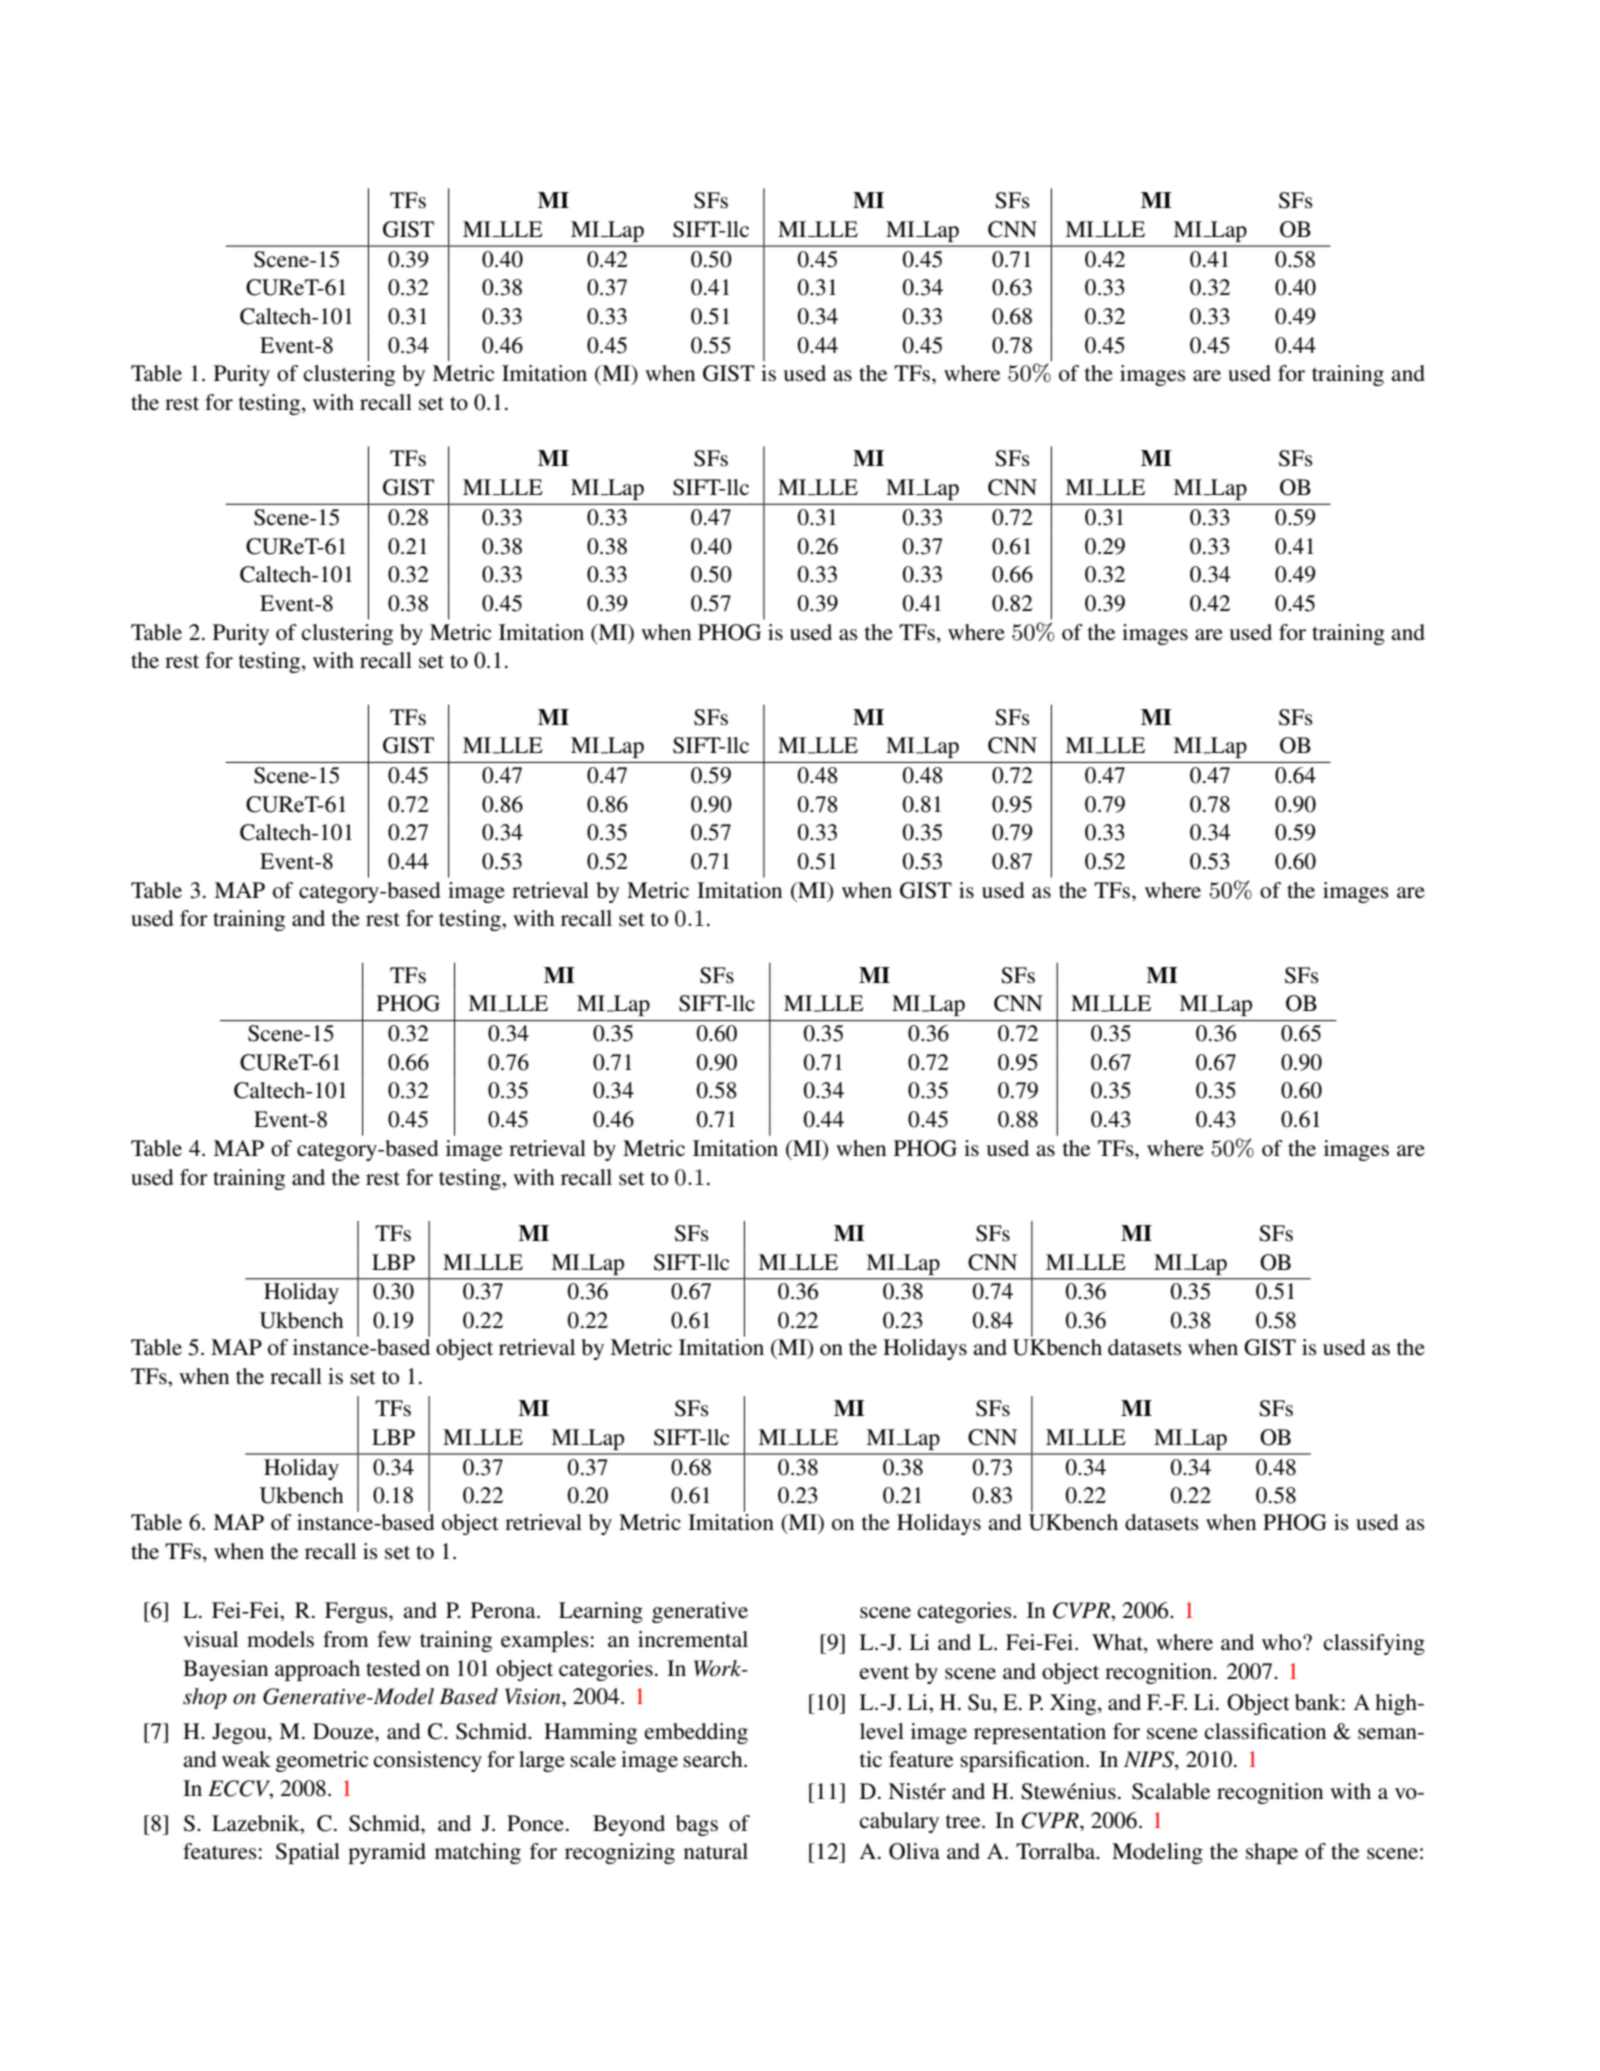 Image resolution: width=1600 pixels, height=2071 pixels. I want to click on search, so click(714, 1759).
